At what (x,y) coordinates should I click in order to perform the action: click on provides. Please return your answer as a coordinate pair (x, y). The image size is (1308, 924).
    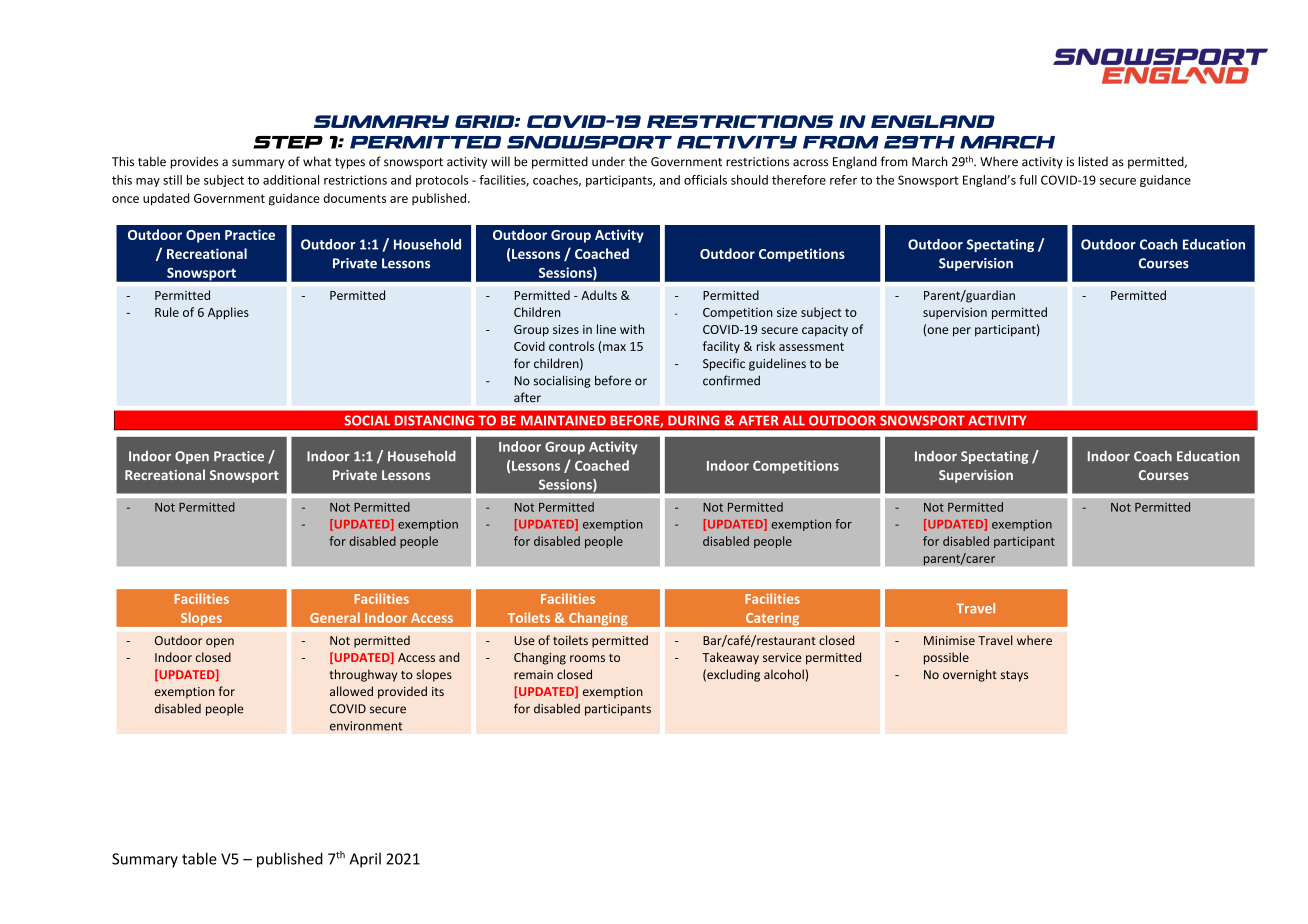
    Looking at the image, I should click on (194, 162).
